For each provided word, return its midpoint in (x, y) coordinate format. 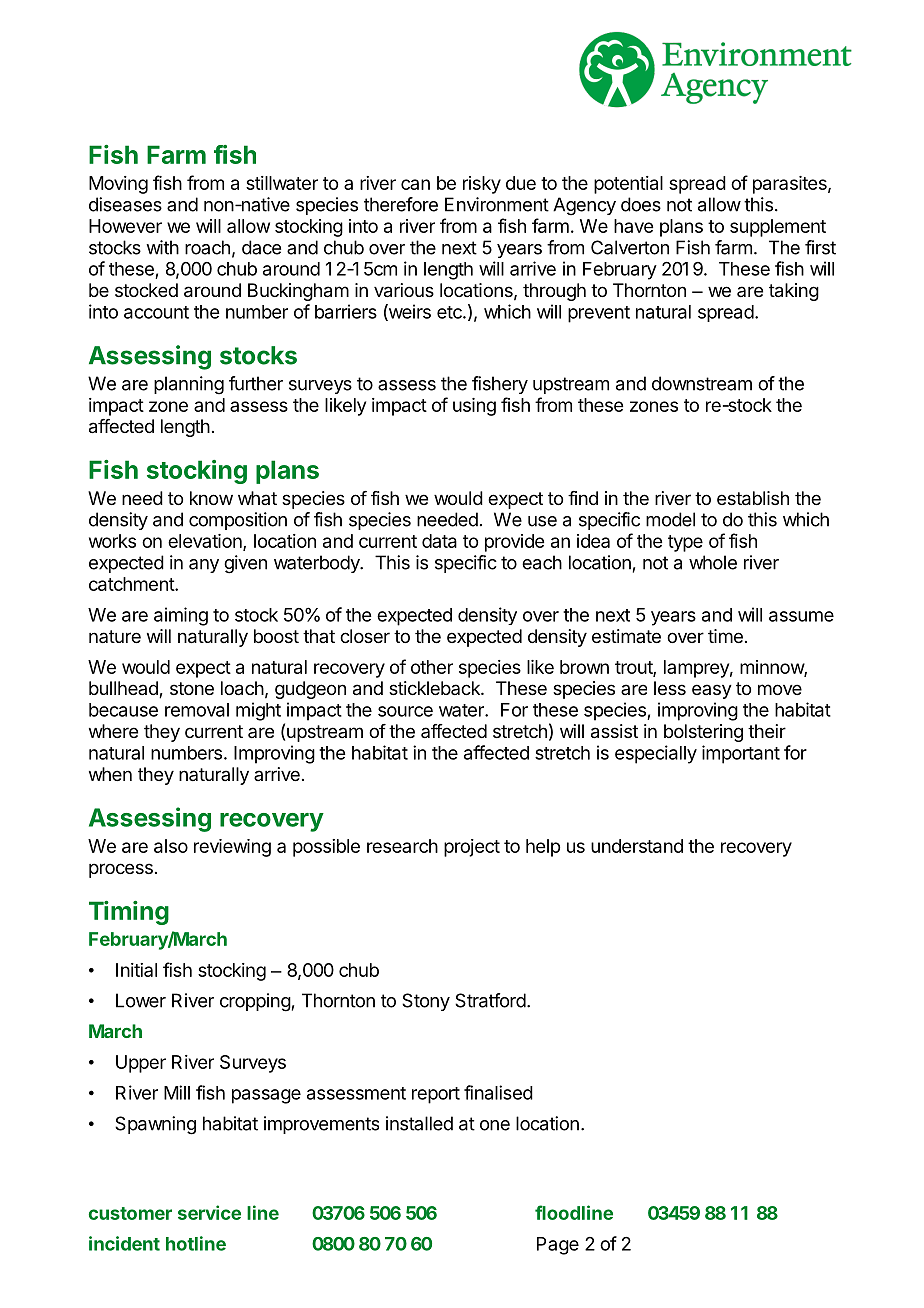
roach (207, 247)
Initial (136, 970)
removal (197, 710)
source (405, 711)
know (211, 498)
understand (637, 846)
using (474, 407)
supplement (778, 228)
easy (712, 691)
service (209, 1212)
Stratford (490, 1000)
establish (753, 498)
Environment (497, 204)
